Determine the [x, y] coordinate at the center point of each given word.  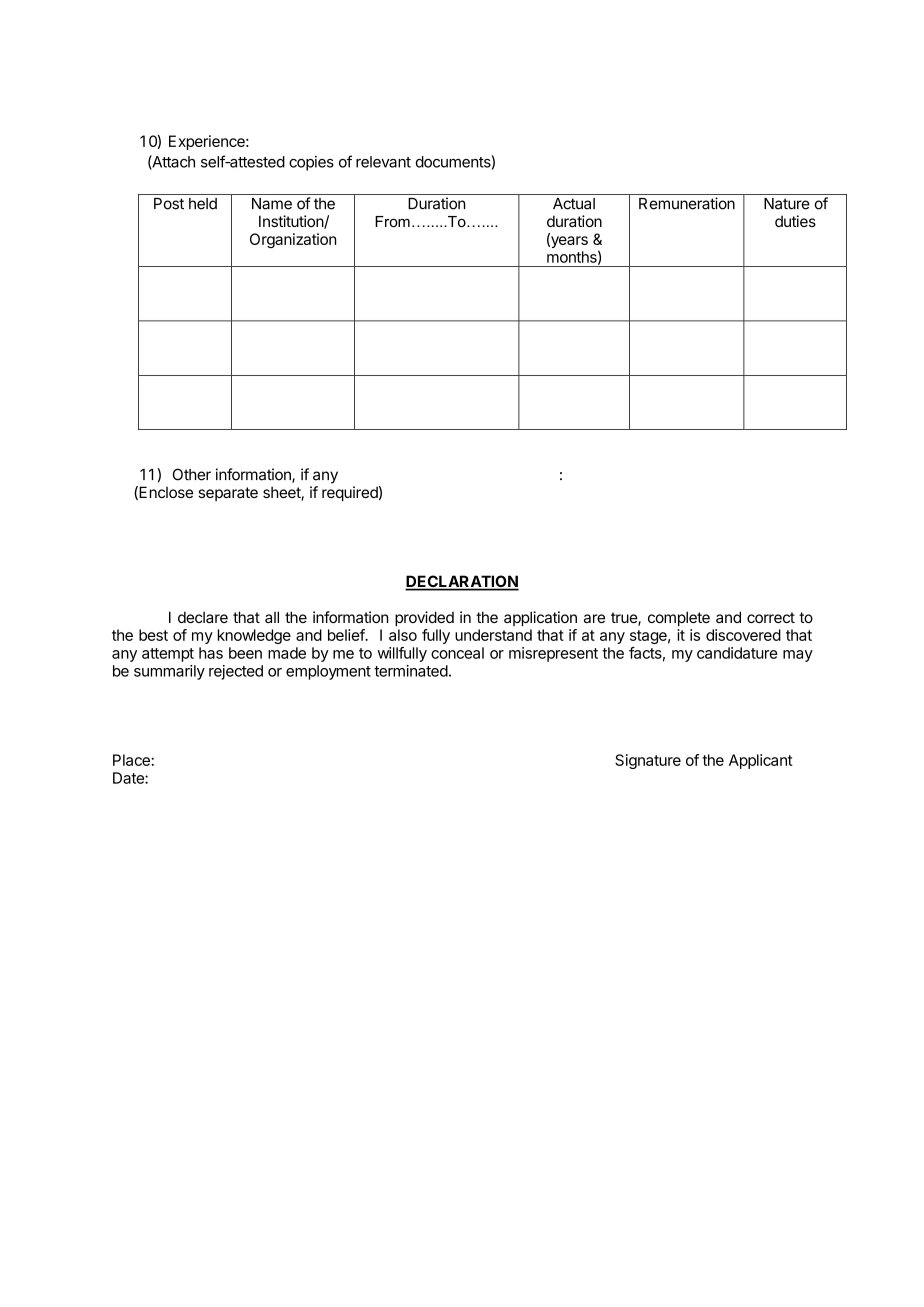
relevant [383, 162]
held [203, 204]
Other [192, 474]
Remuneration [687, 203]
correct [771, 617]
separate [228, 494]
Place [132, 760]
